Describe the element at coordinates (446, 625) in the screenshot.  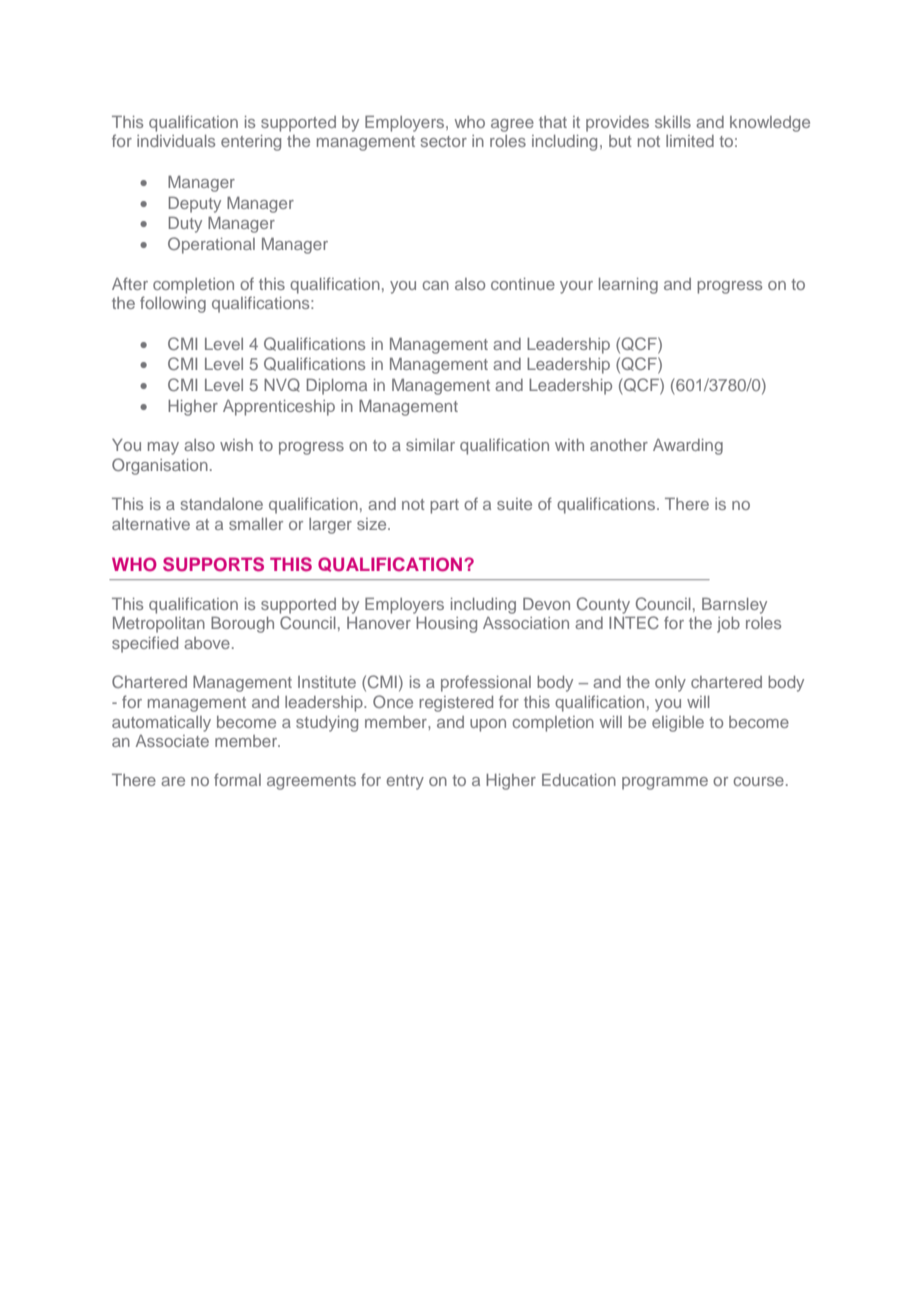
I see `Housing` at that location.
